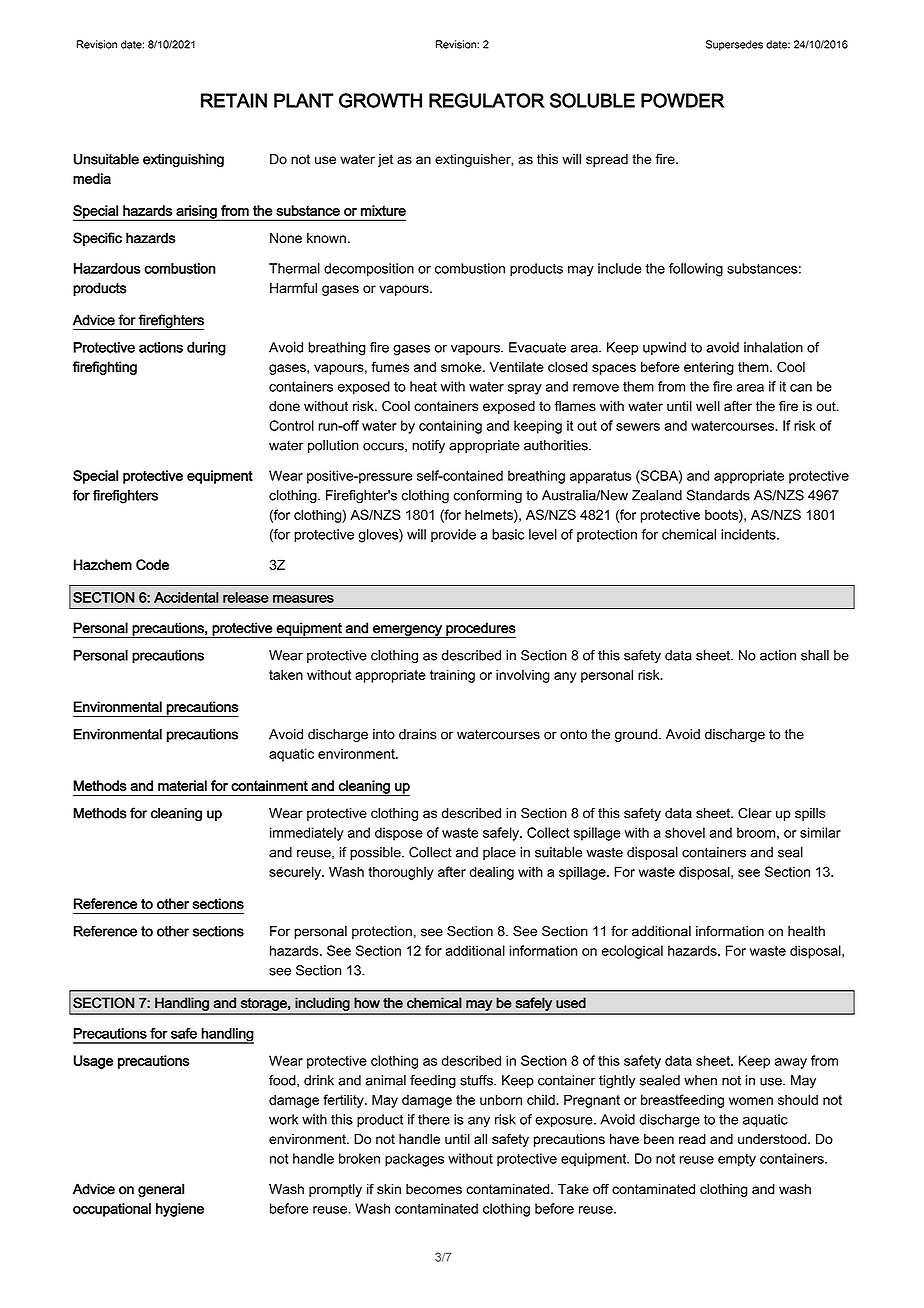 The width and height of the image is (924, 1308). I want to click on smoke, so click(462, 367).
